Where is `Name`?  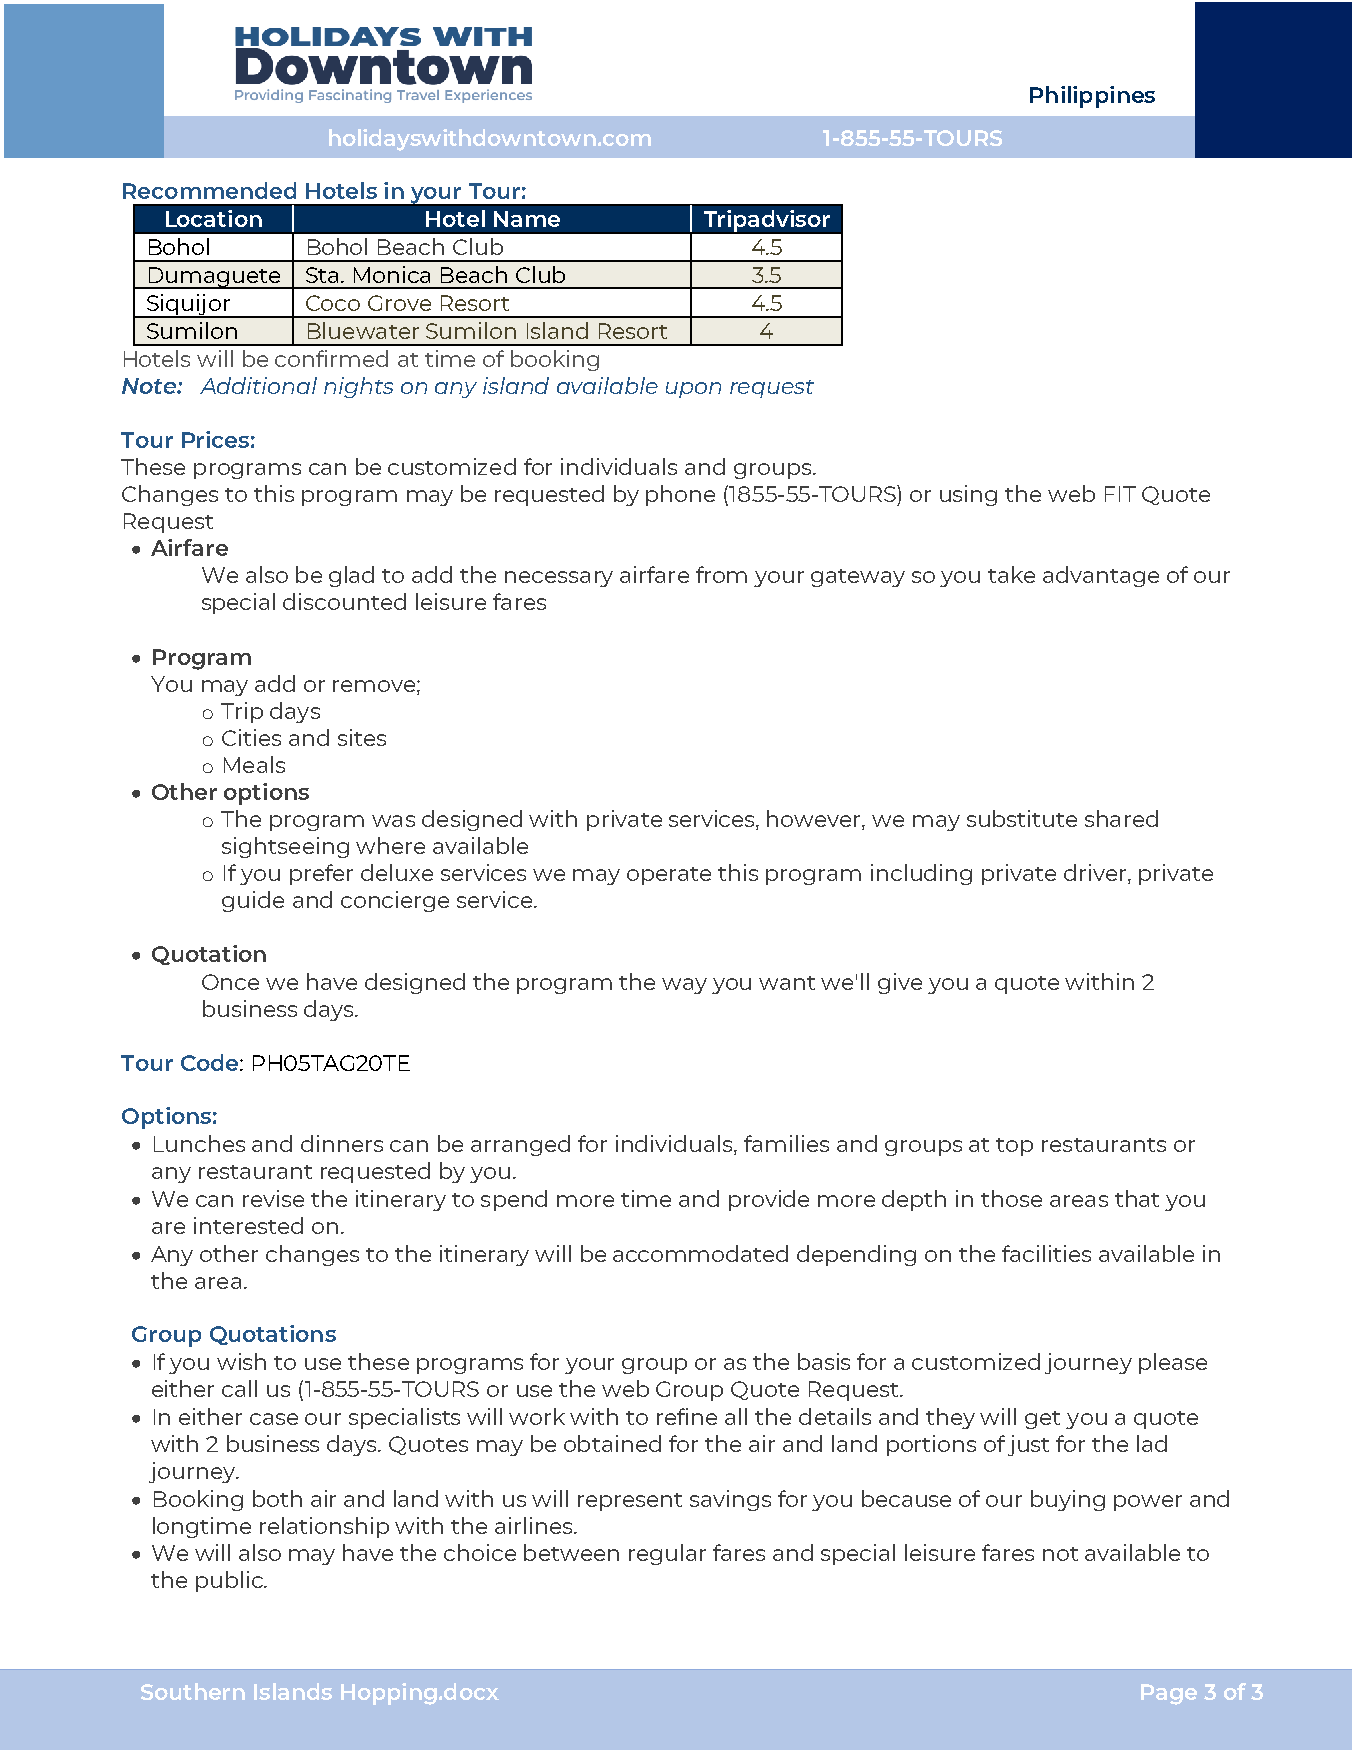 Name is located at coordinates (527, 219).
